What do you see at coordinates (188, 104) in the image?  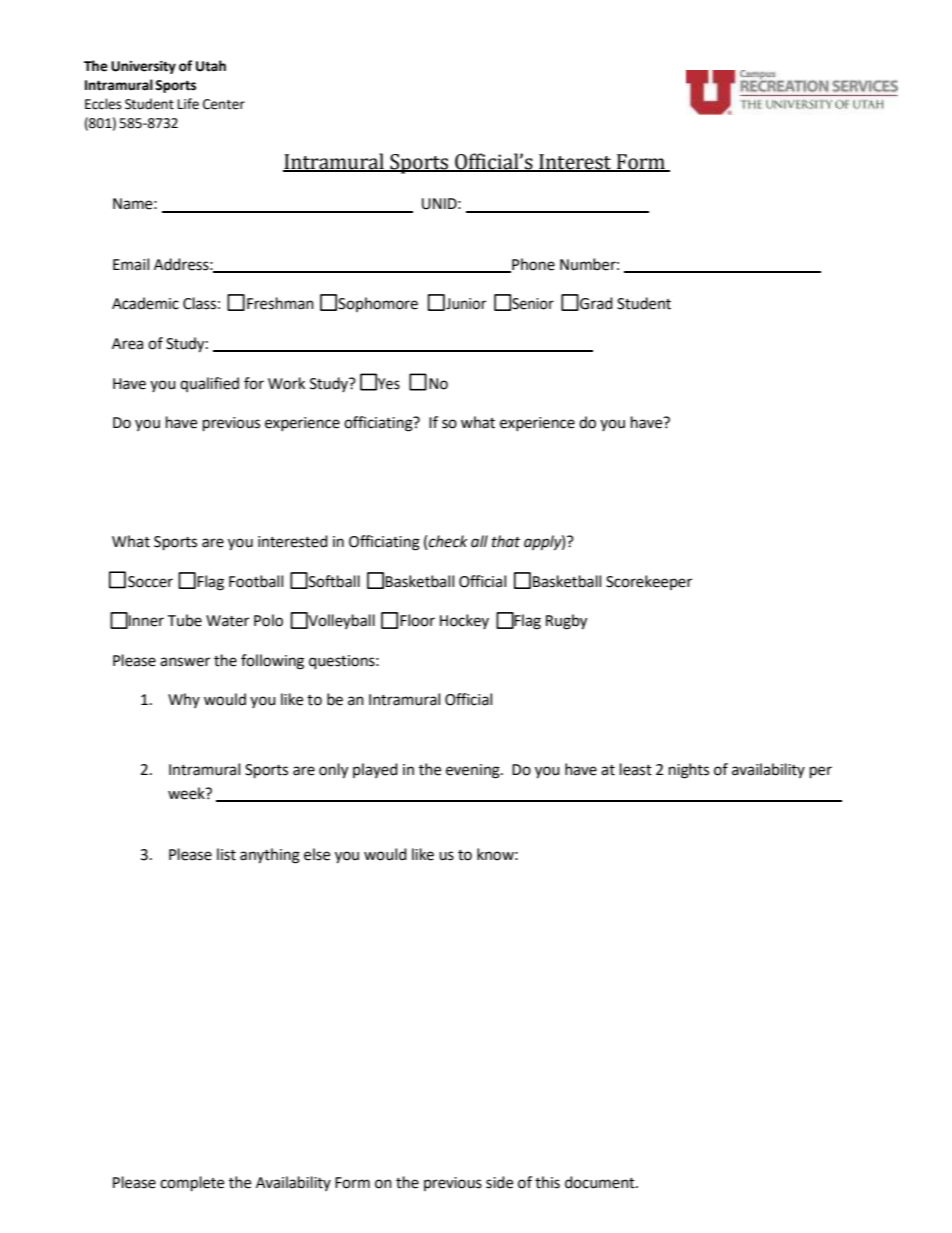 I see `Life` at bounding box center [188, 104].
